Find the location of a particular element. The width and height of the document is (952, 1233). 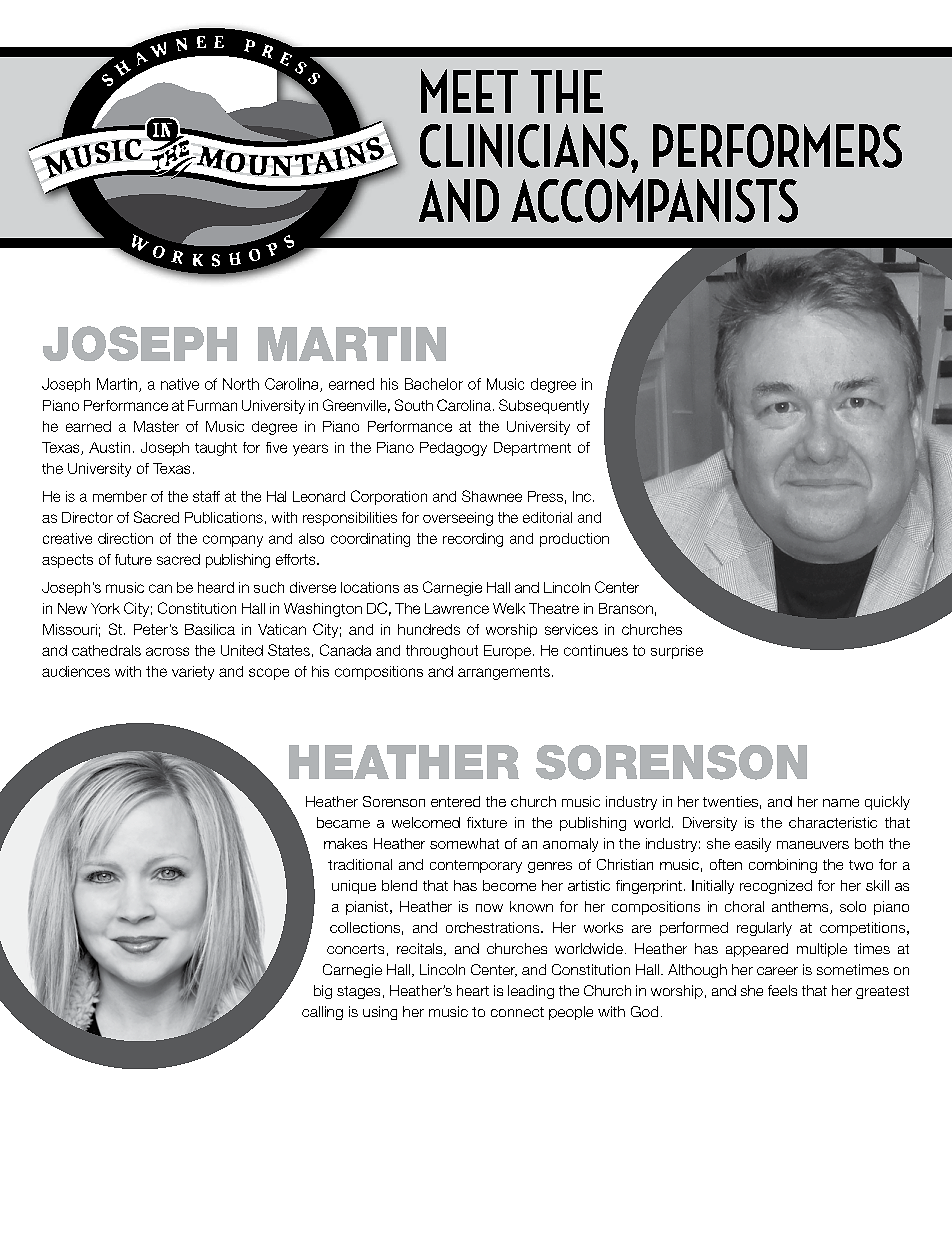

Master is located at coordinates (156, 426).
